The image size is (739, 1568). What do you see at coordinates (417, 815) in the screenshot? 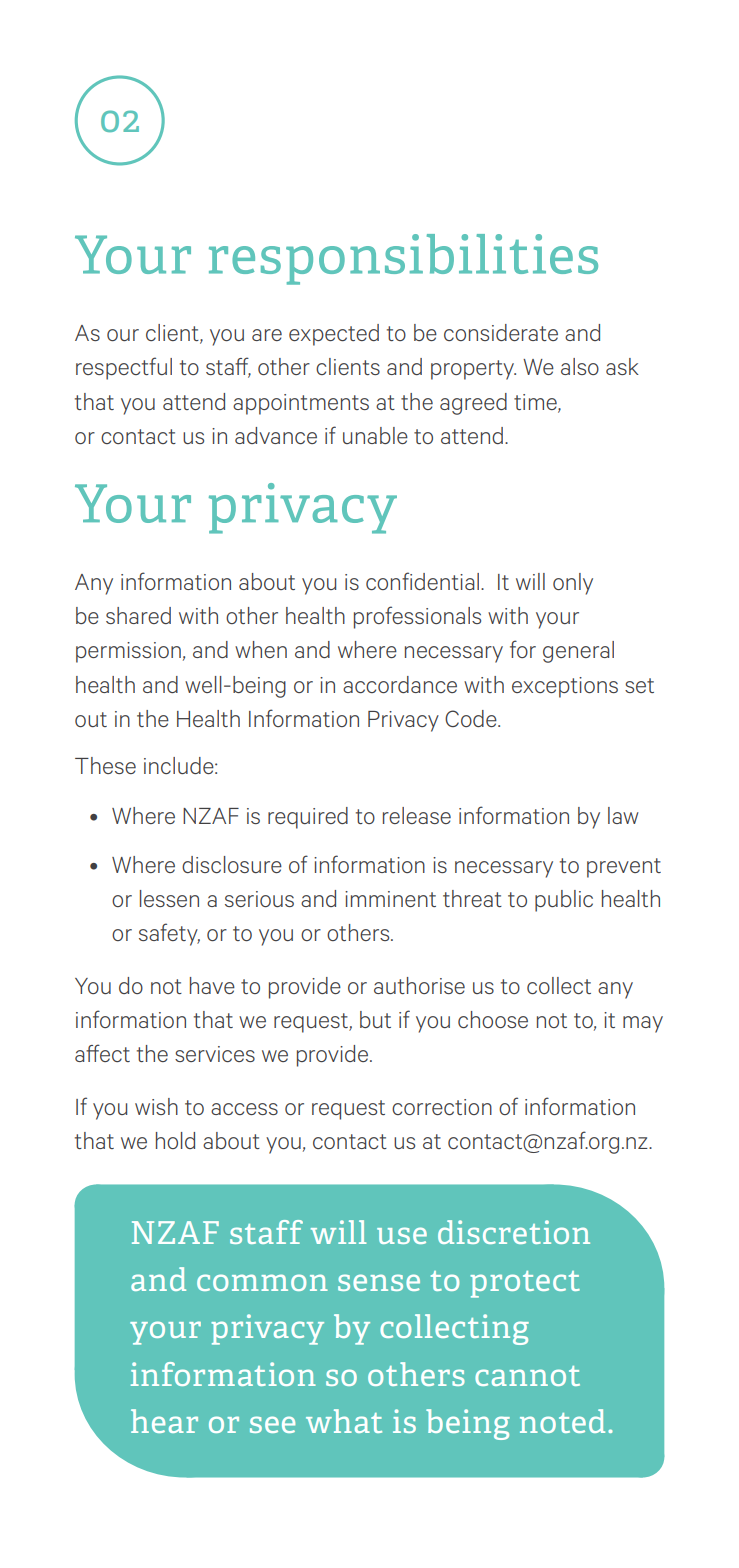
I see `release` at bounding box center [417, 815].
